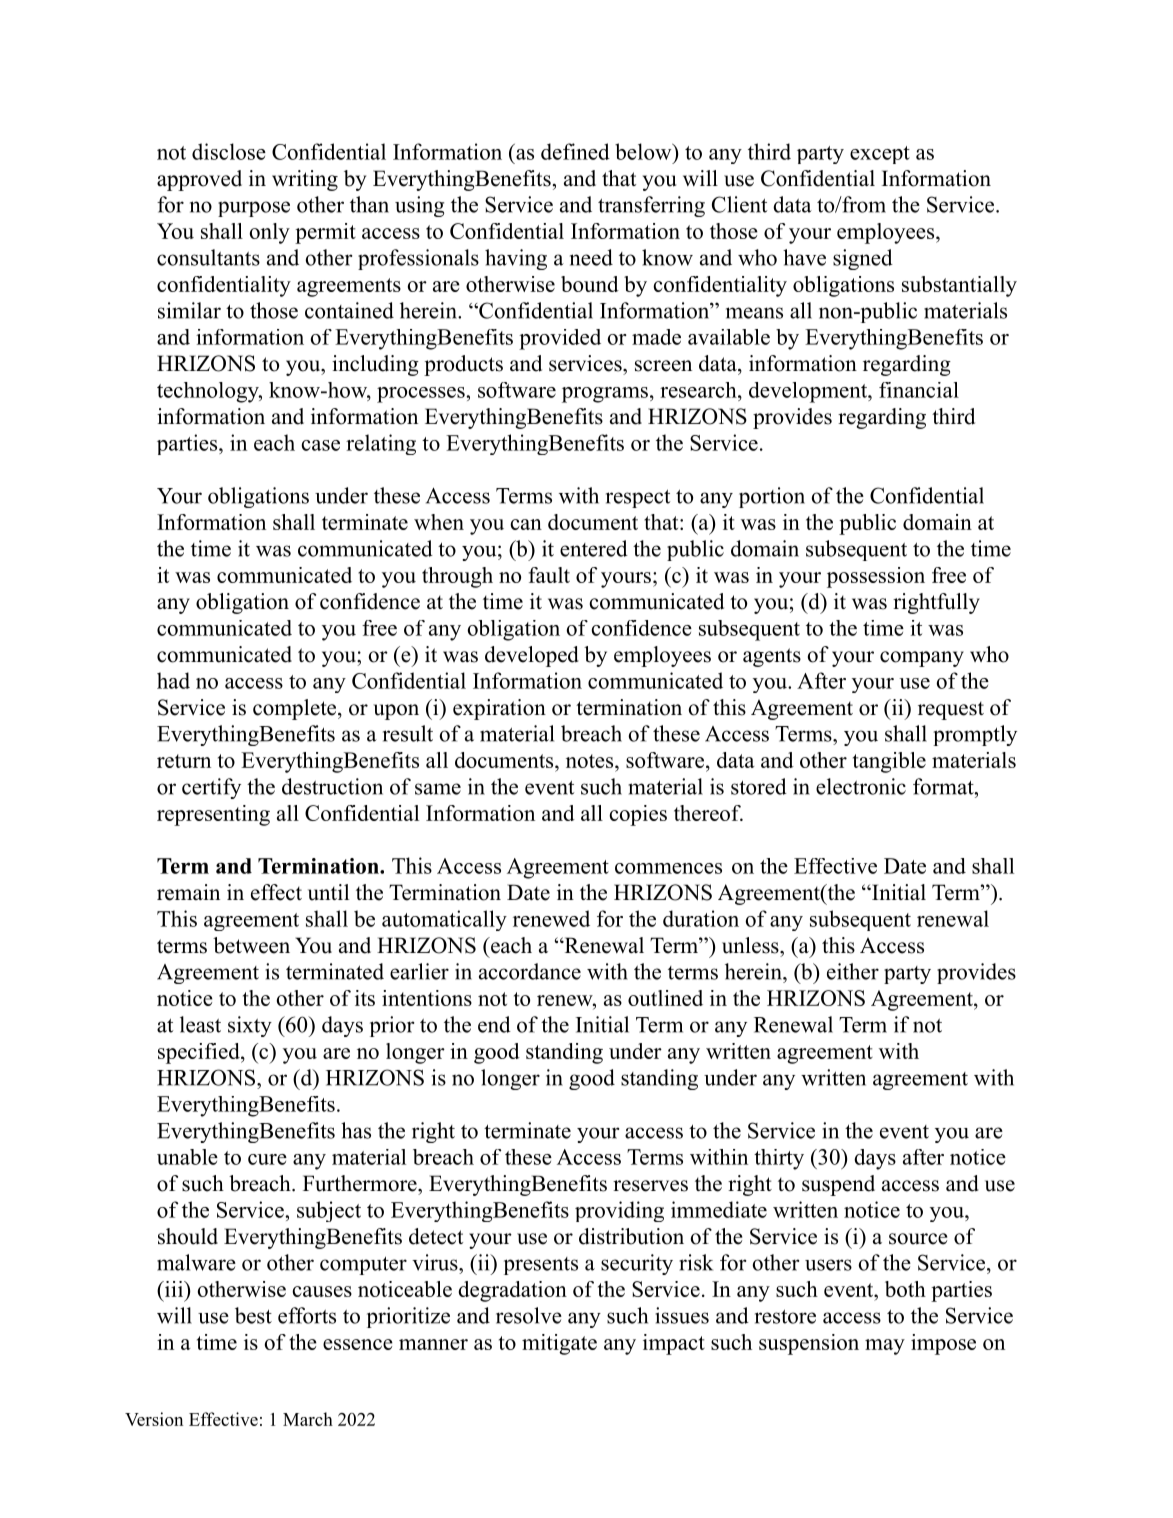 The height and width of the document is (1518, 1173). I want to click on certify, so click(211, 788).
